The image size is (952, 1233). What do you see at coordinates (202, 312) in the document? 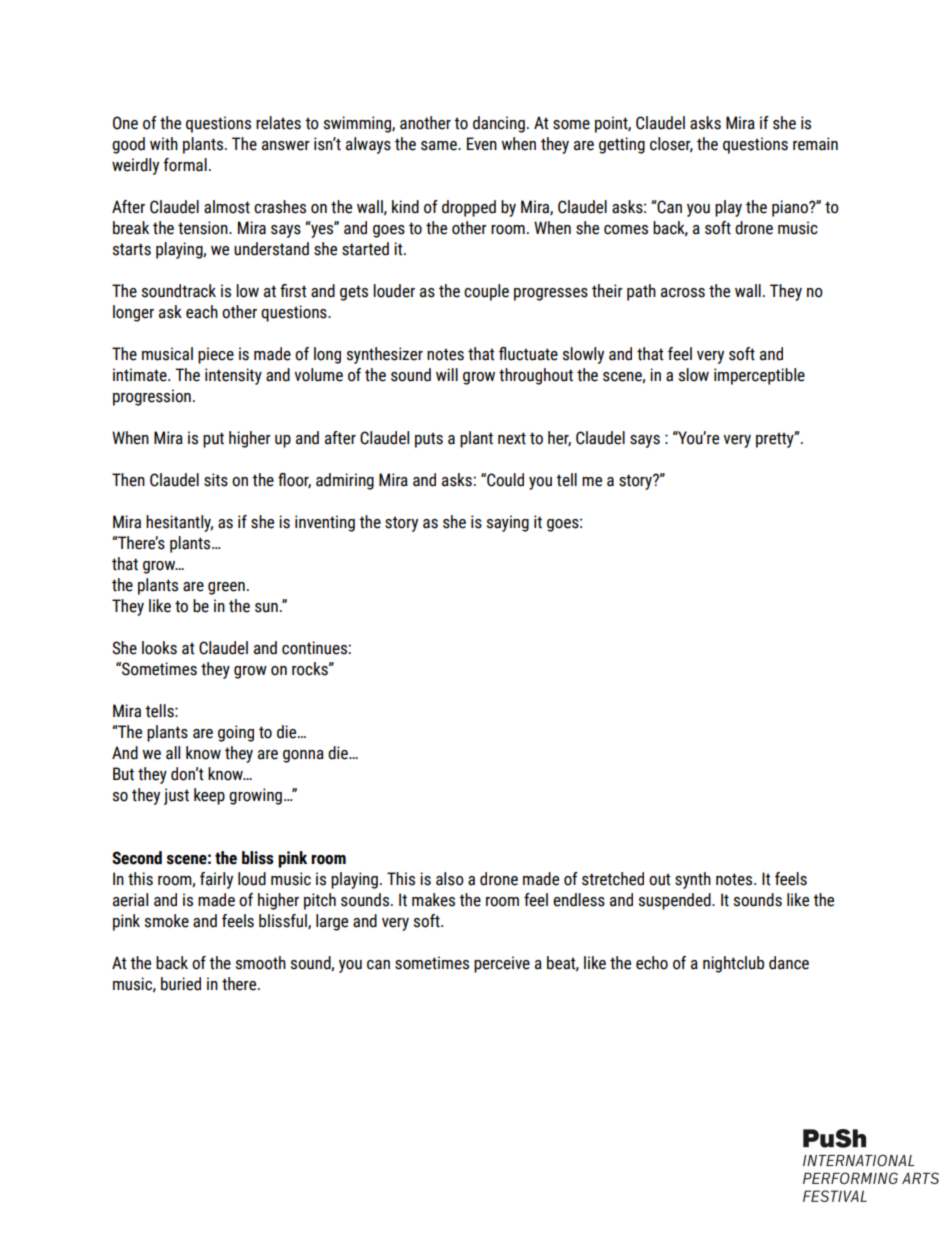
I see `each` at bounding box center [202, 312].
